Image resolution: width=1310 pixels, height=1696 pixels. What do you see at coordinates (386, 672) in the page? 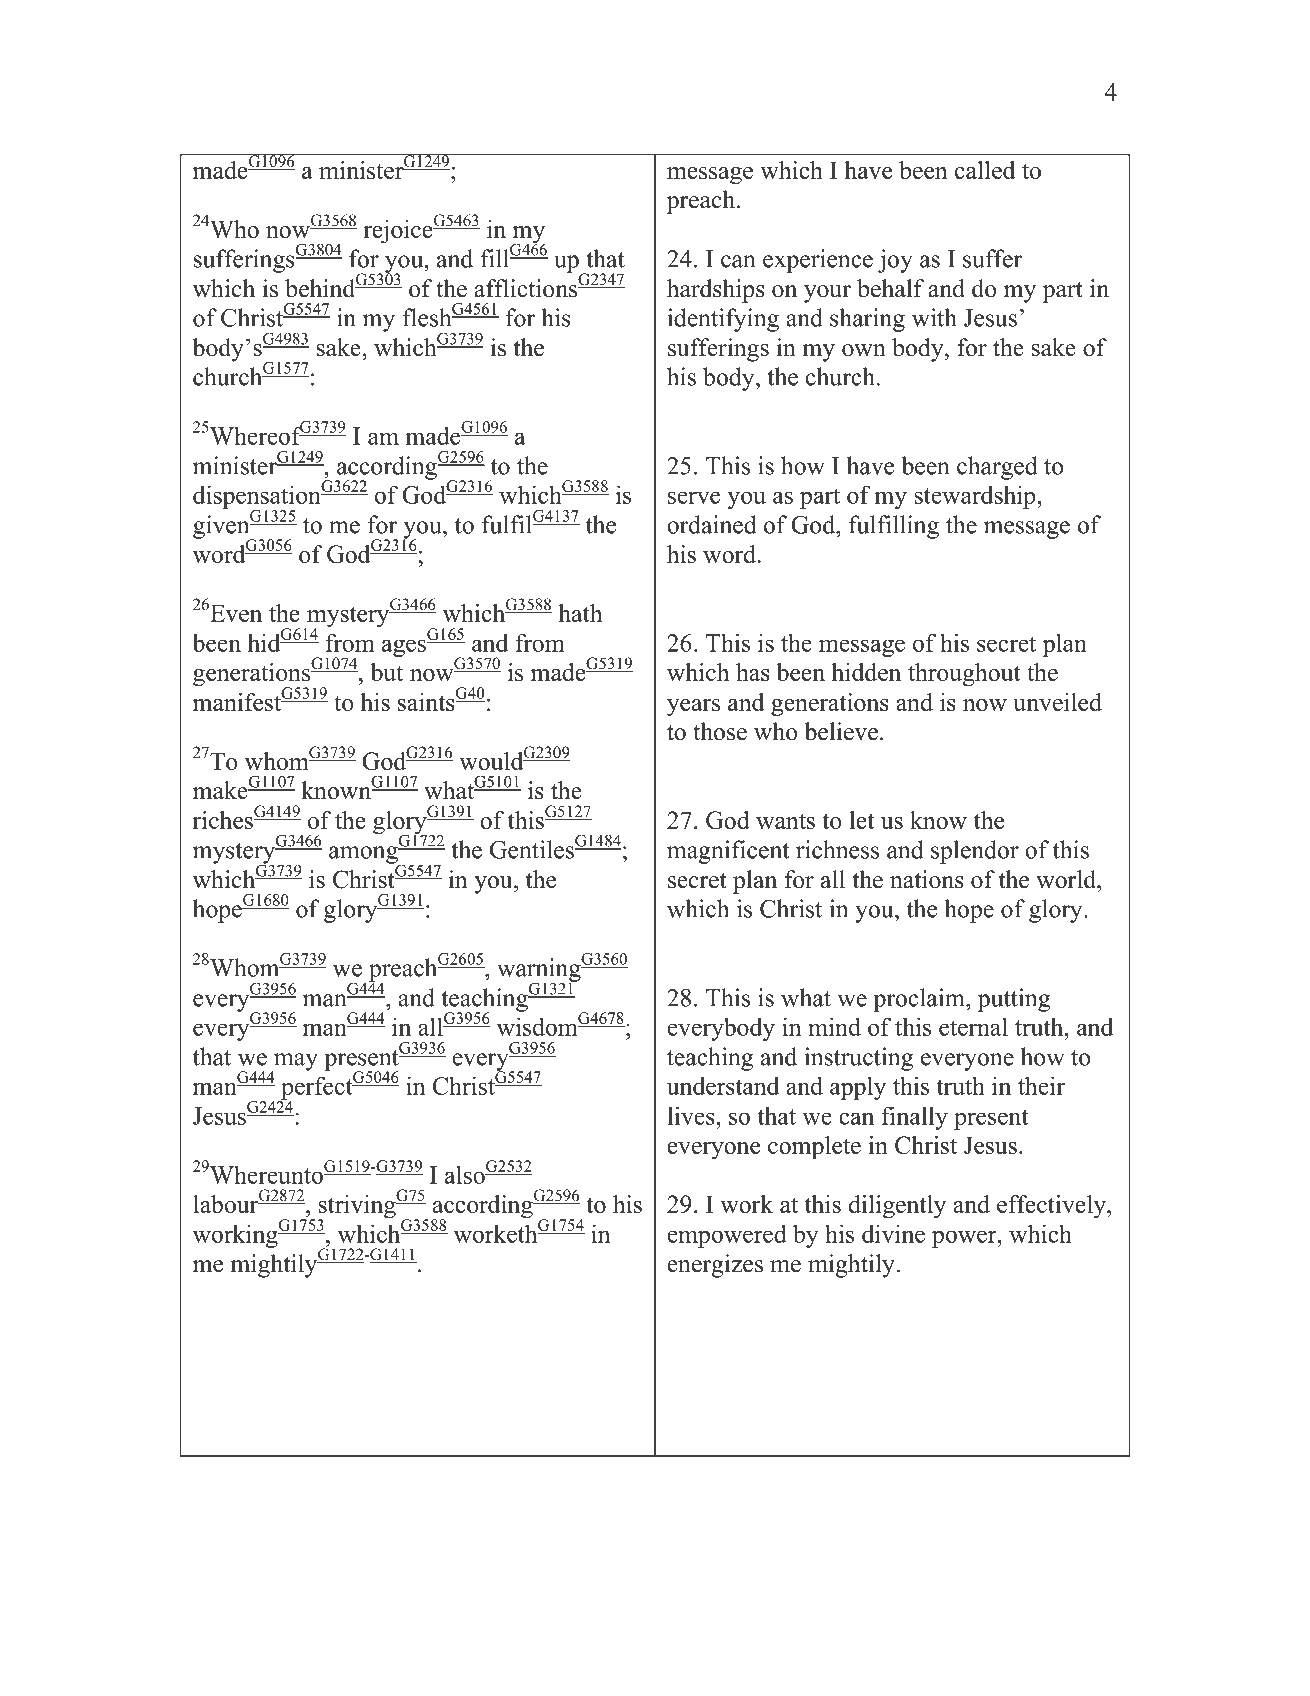
I see `but` at bounding box center [386, 672].
